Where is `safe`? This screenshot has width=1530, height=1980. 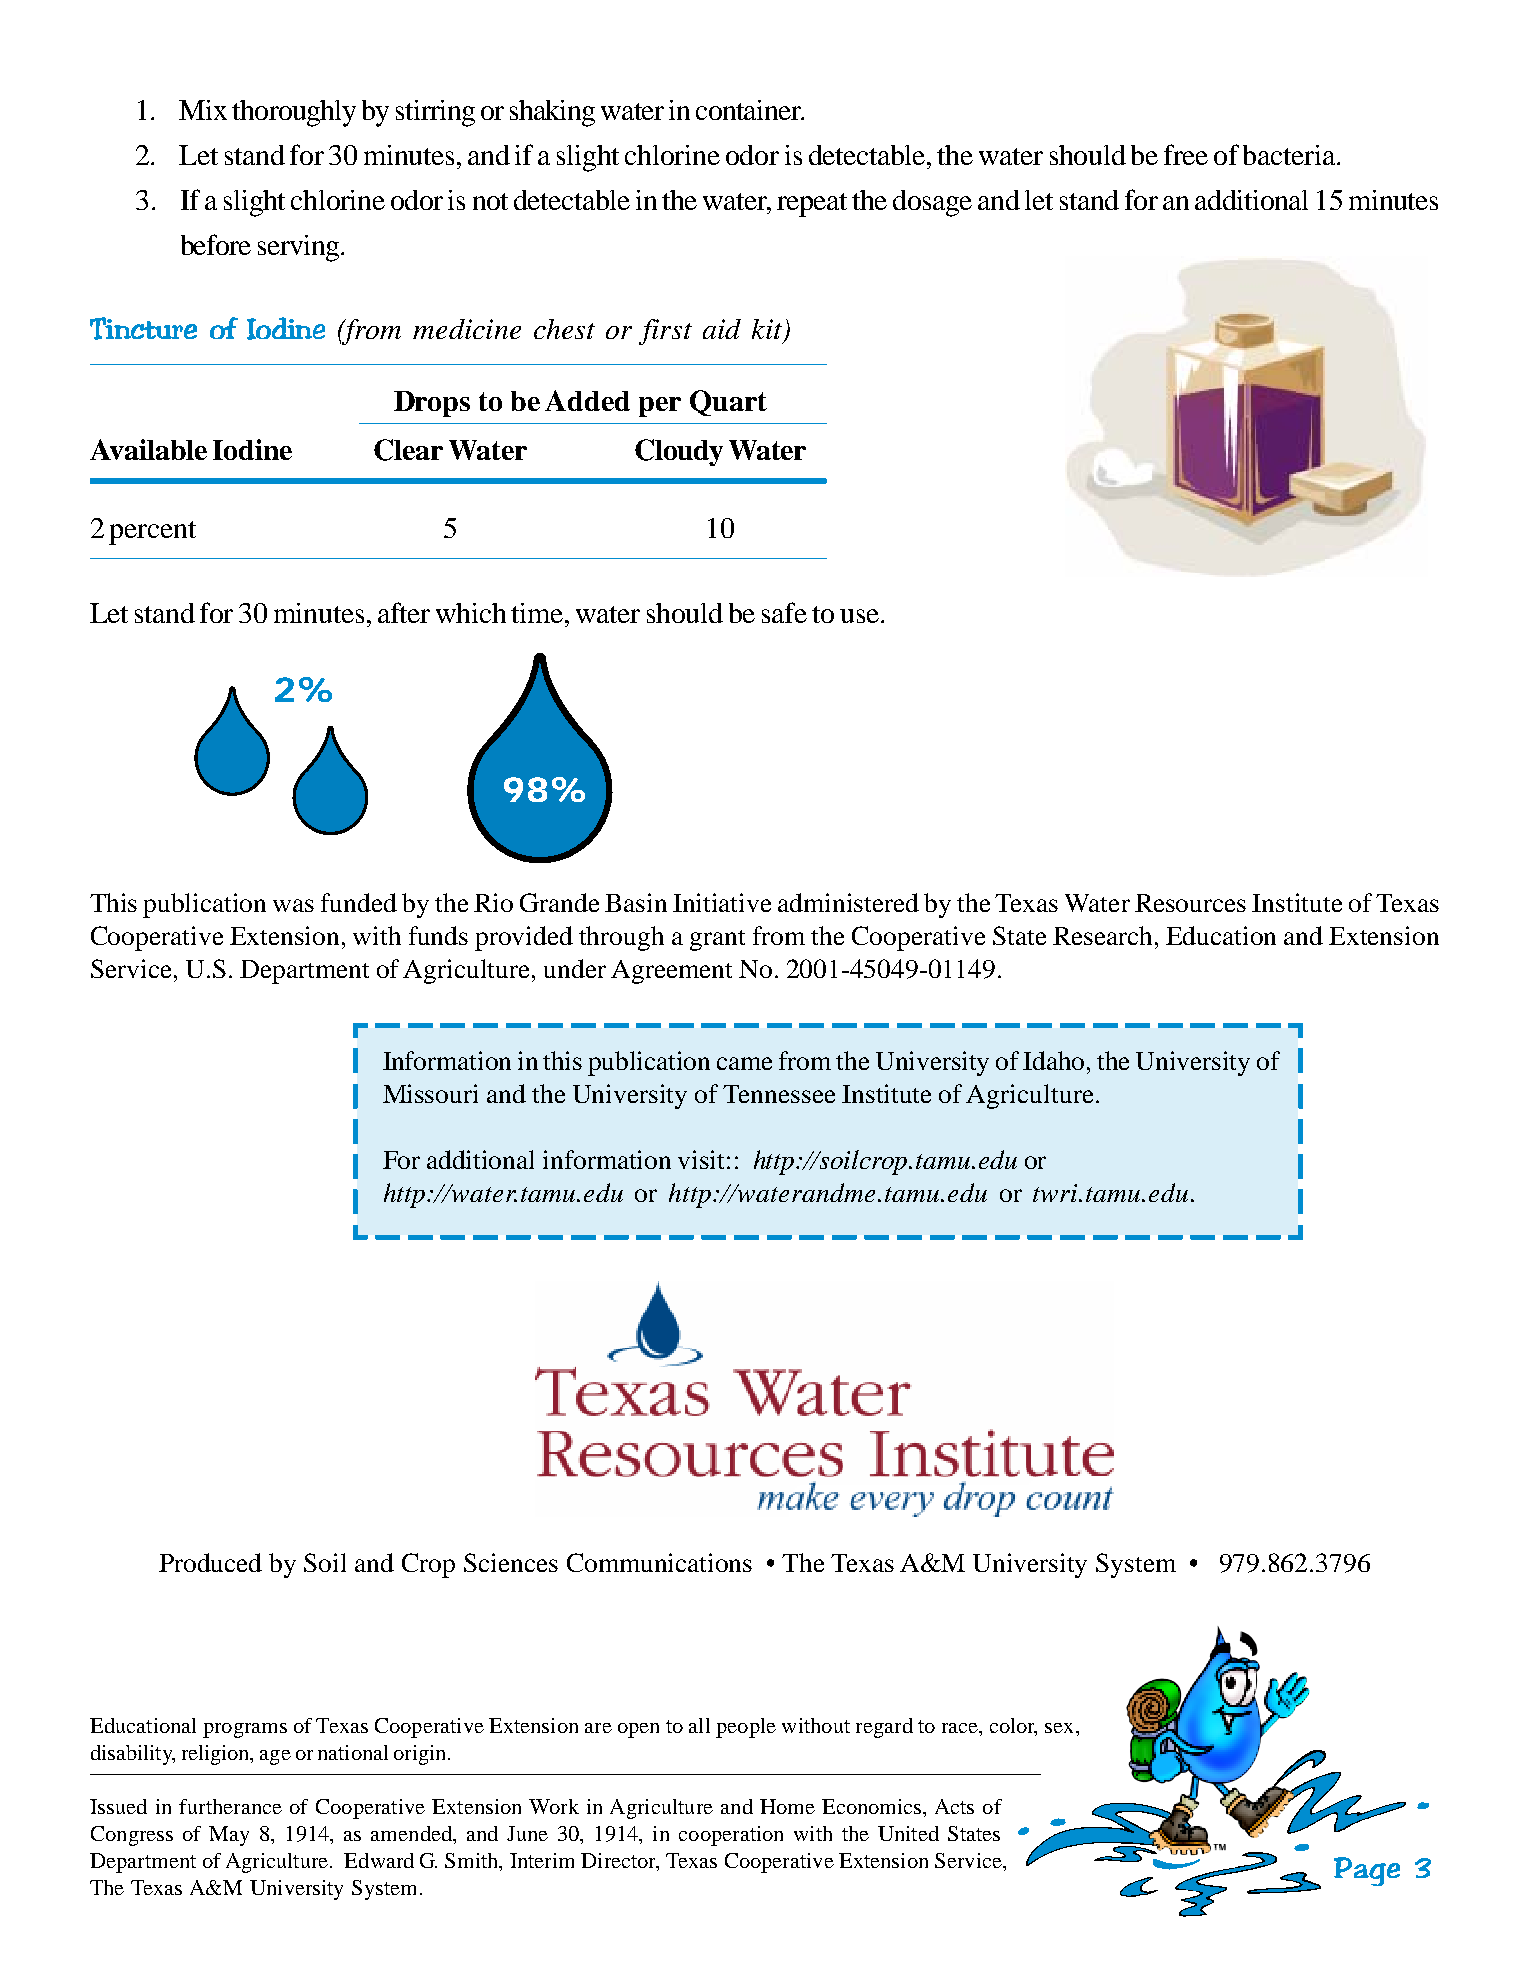 safe is located at coordinates (784, 612).
